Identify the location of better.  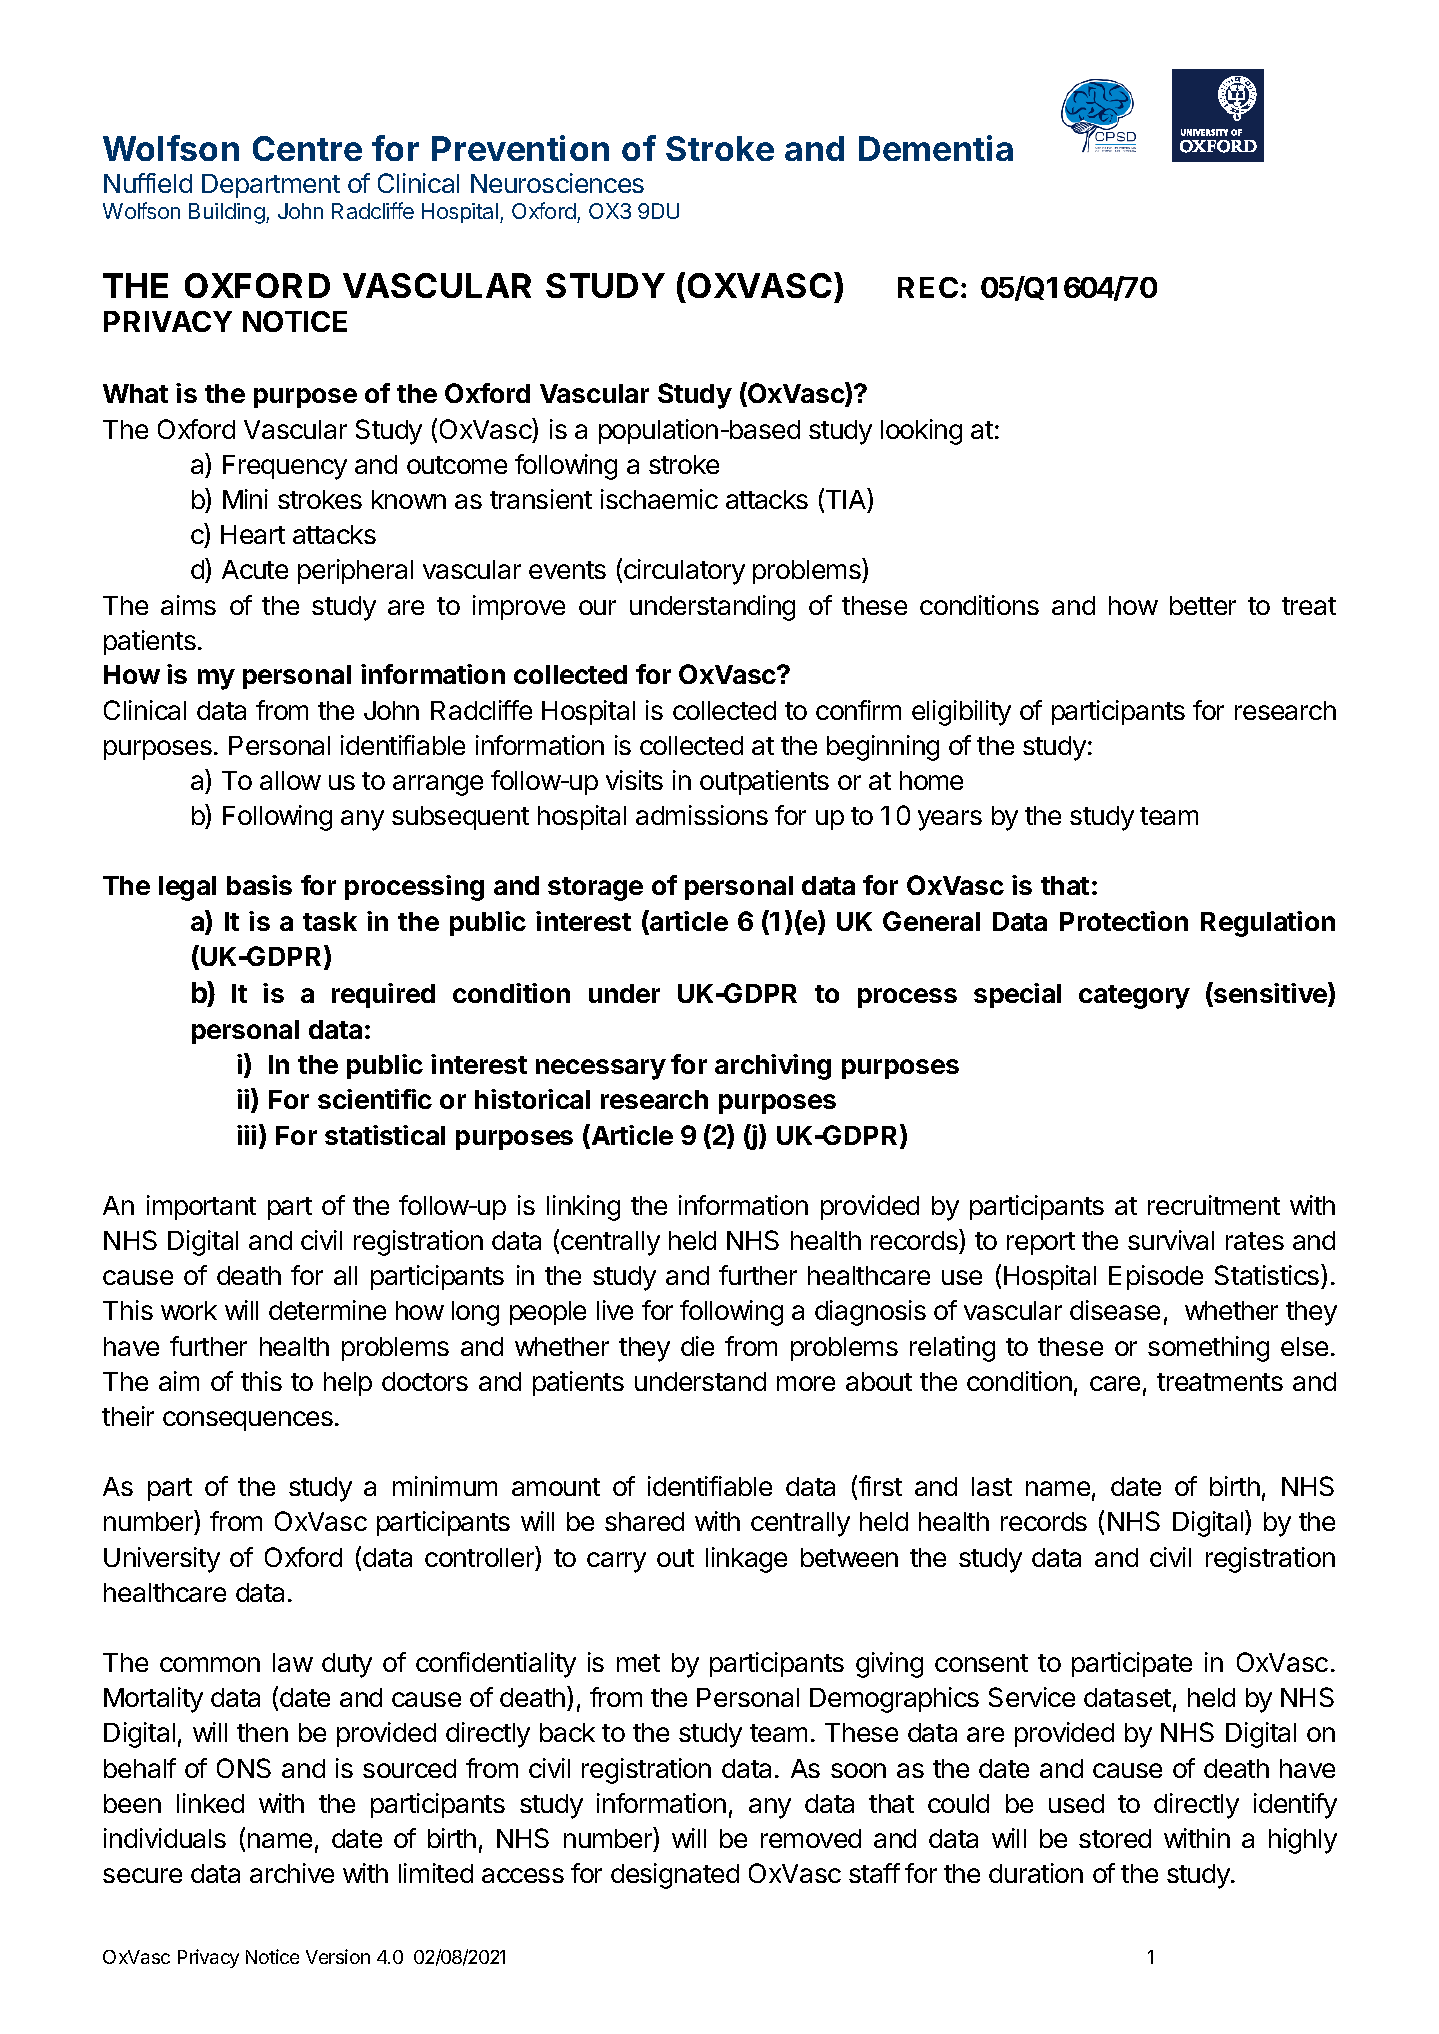
(1203, 605).
